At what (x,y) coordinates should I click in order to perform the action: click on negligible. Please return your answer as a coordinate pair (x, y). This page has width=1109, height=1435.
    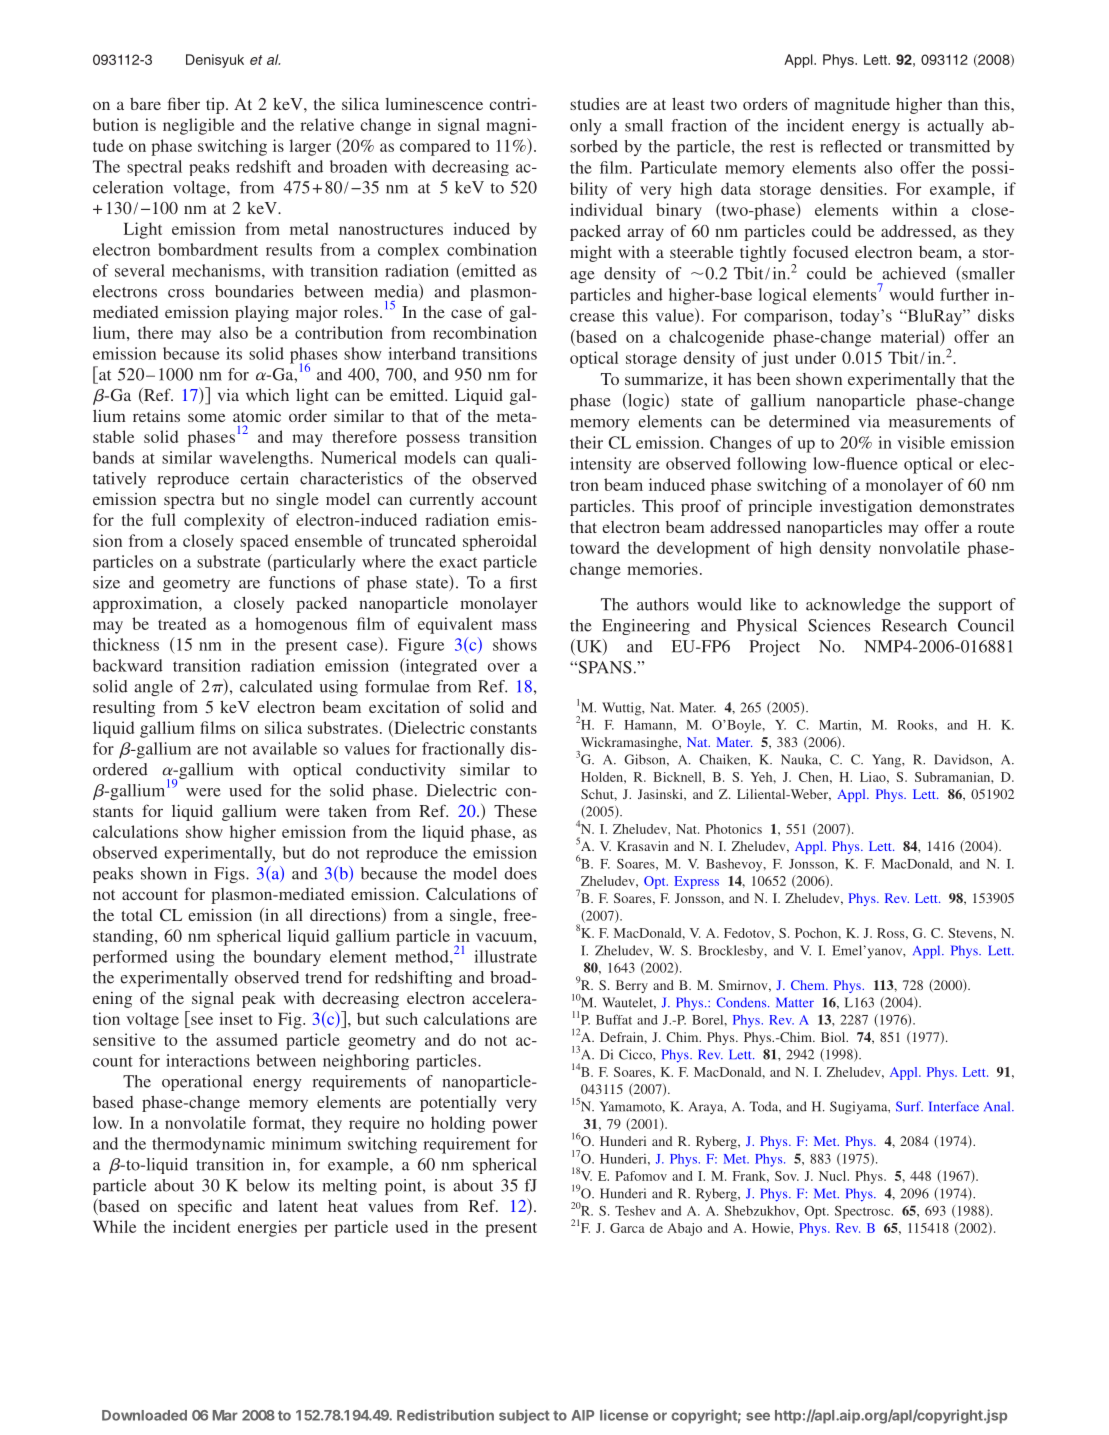
    Looking at the image, I should click on (198, 126).
